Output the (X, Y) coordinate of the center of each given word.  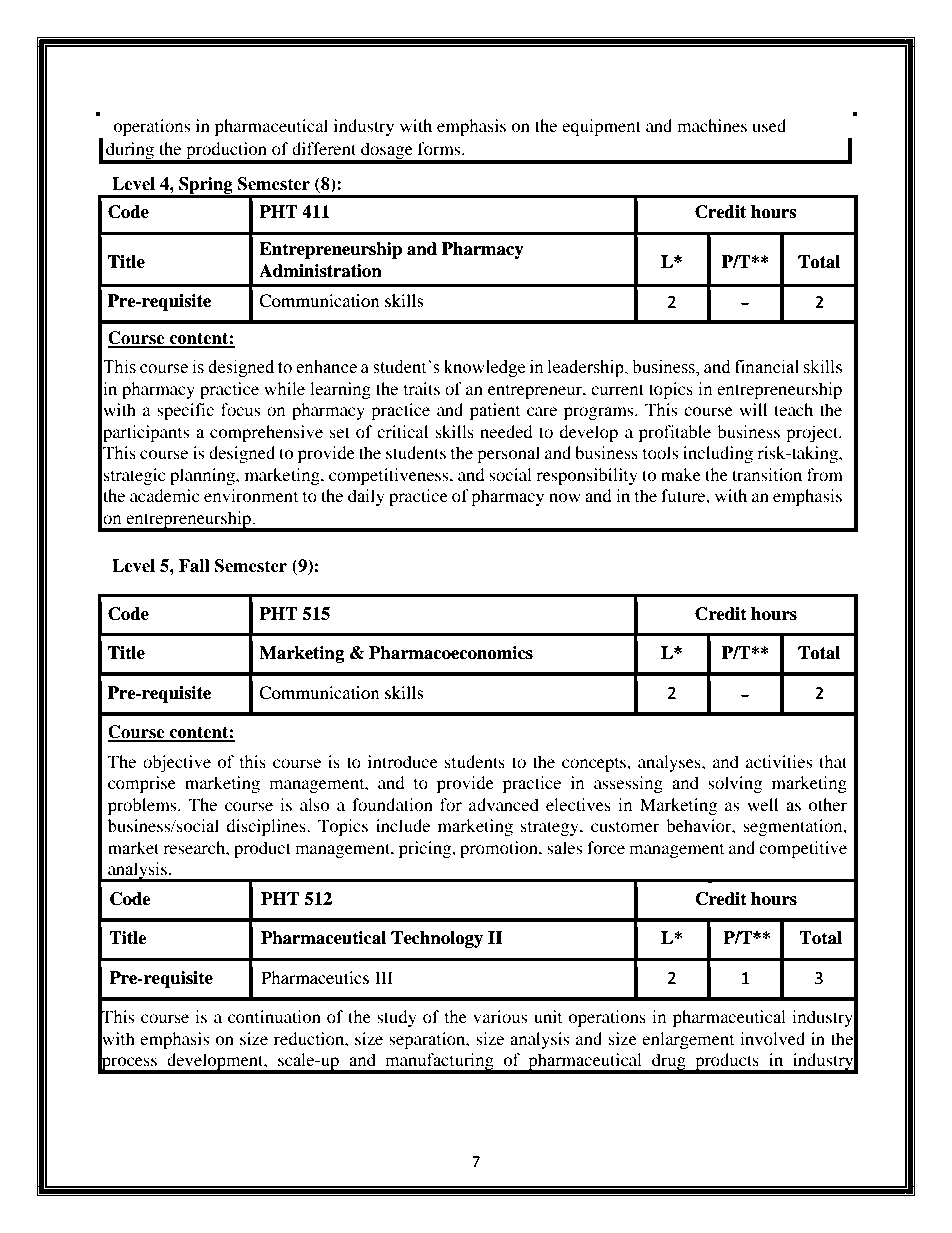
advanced (504, 804)
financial (767, 367)
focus (241, 409)
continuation (274, 1016)
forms (440, 148)
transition (767, 474)
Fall (194, 566)
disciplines (267, 827)
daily (366, 497)
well (762, 804)
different (324, 148)
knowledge (484, 368)
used (769, 125)
